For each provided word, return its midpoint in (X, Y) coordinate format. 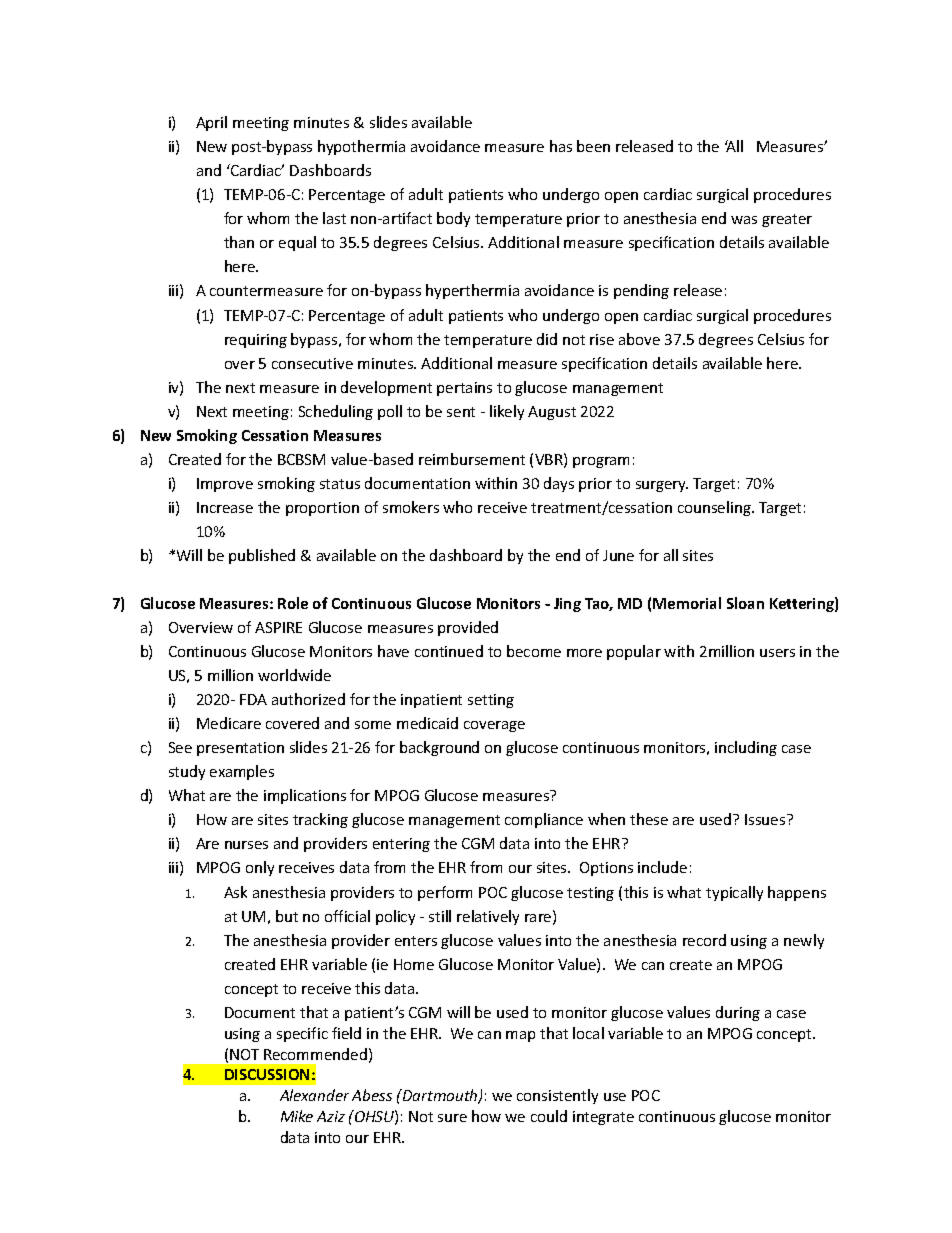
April (211, 123)
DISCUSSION (267, 1074)
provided (468, 628)
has (561, 146)
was (744, 220)
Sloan (745, 603)
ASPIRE (278, 627)
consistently (557, 1096)
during (738, 1013)
